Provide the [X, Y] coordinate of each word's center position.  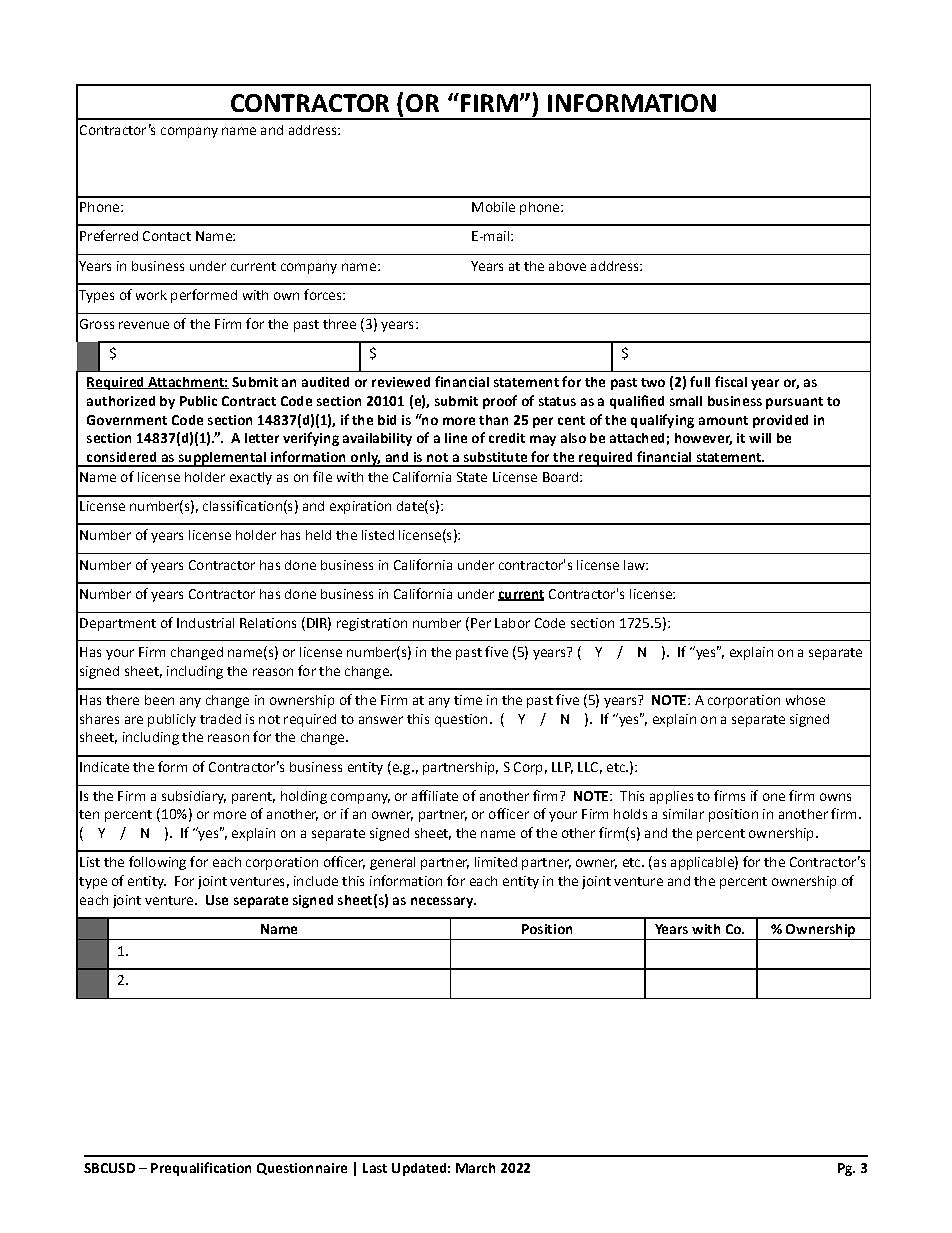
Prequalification [201, 1169]
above [567, 266]
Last [375, 1168]
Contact [167, 236]
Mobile [493, 207]
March [475, 1168]
